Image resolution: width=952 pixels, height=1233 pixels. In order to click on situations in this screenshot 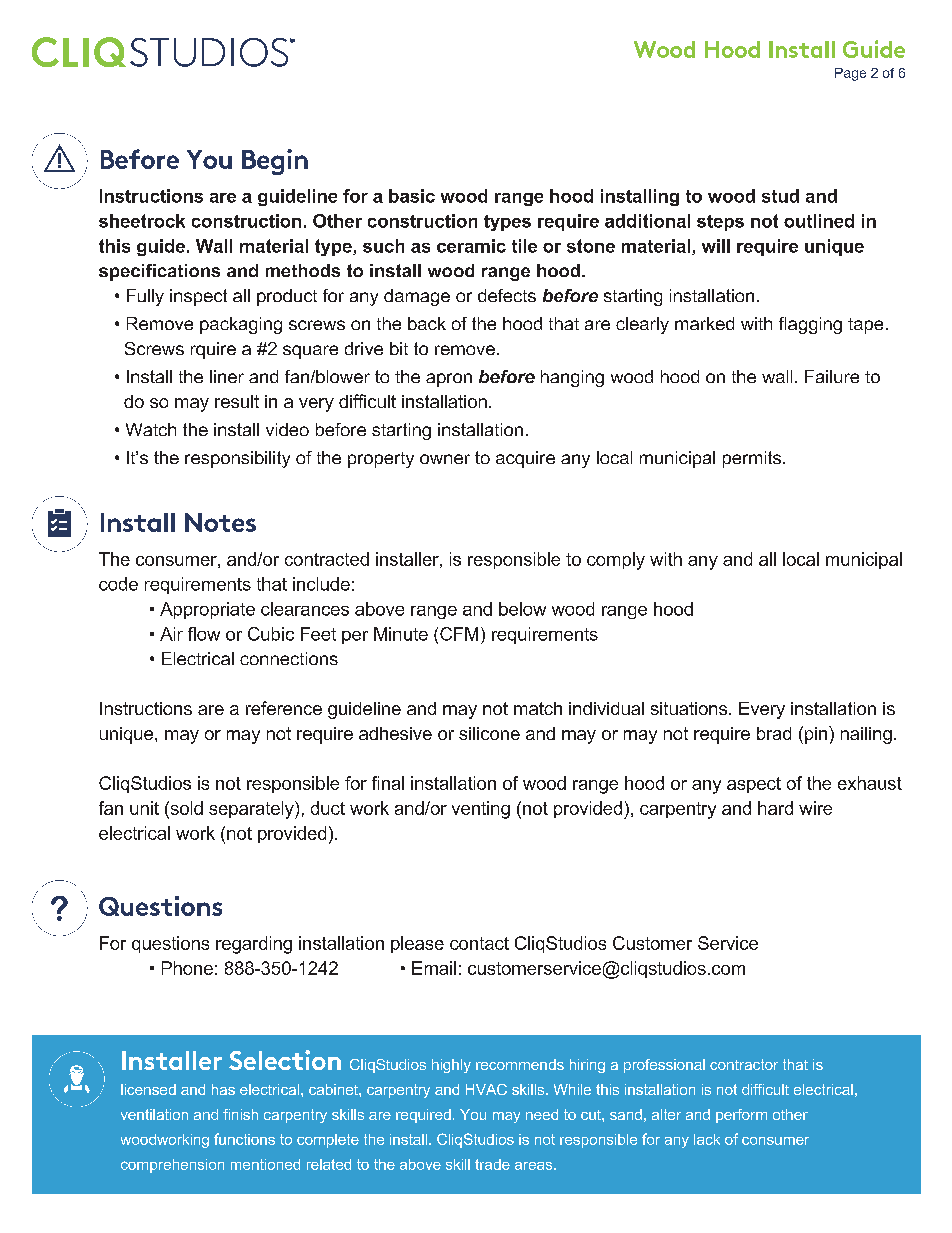, I will do `click(690, 708)`.
